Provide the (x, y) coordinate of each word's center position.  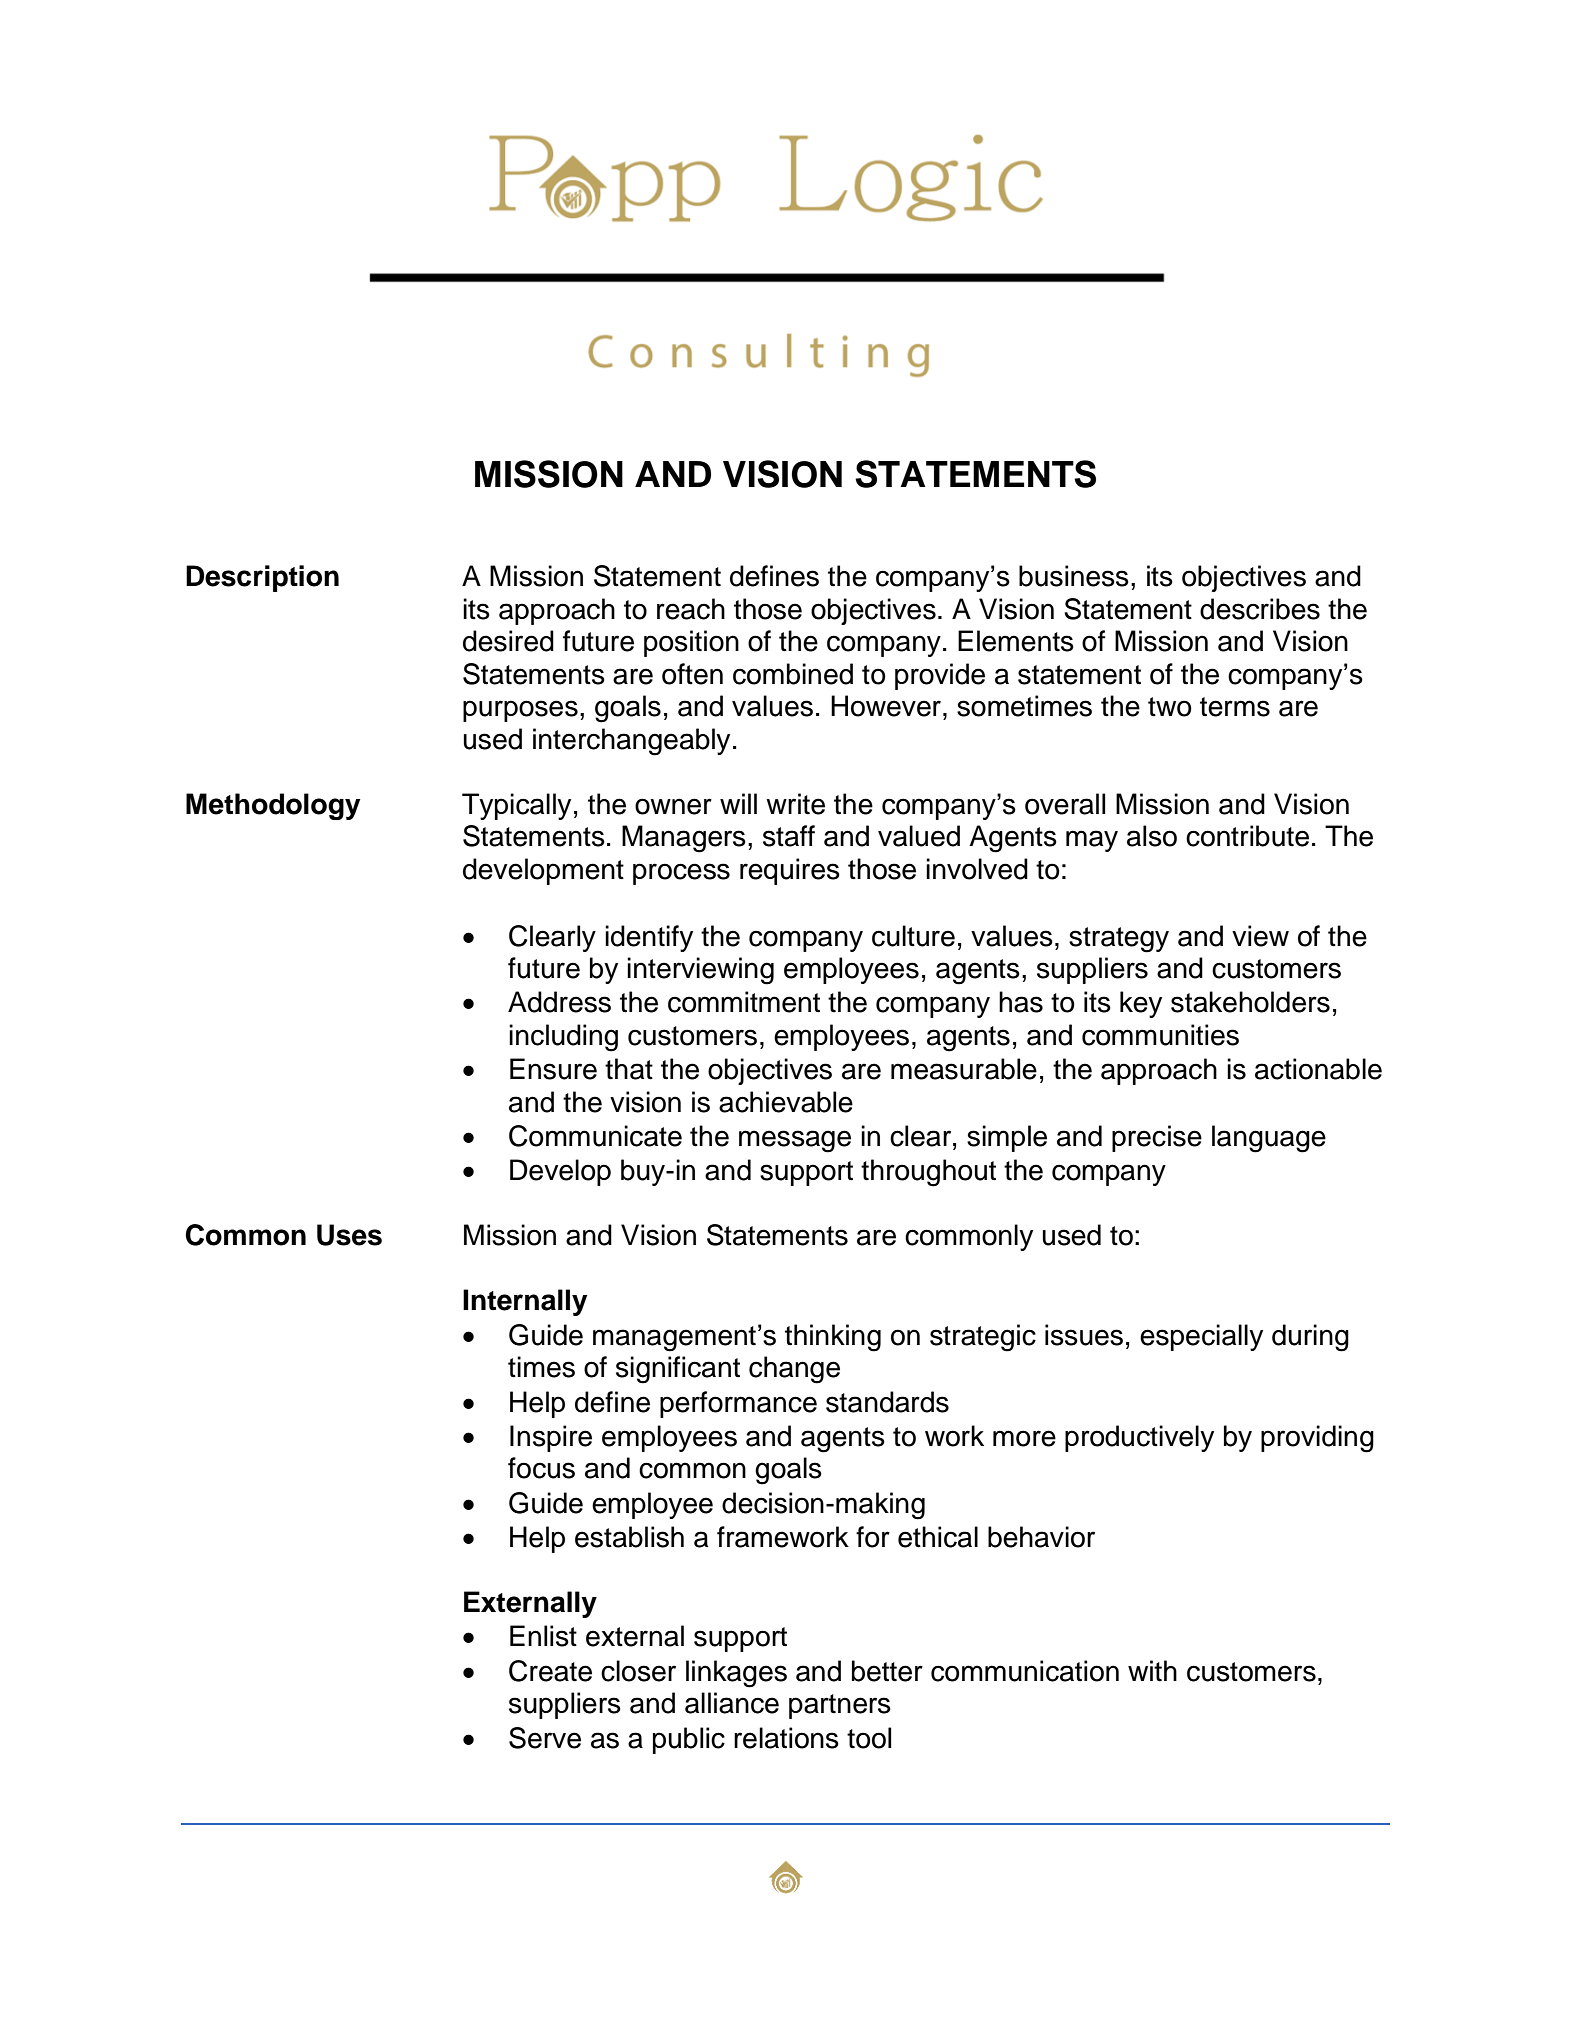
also (1152, 836)
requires (790, 871)
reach (691, 609)
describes (1260, 609)
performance (738, 1404)
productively (1139, 1438)
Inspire (551, 1438)
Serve (545, 1738)
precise (1157, 1138)
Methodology (273, 806)
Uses (349, 1235)
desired (508, 641)
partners (840, 1706)
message (795, 1141)
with (1152, 1670)
